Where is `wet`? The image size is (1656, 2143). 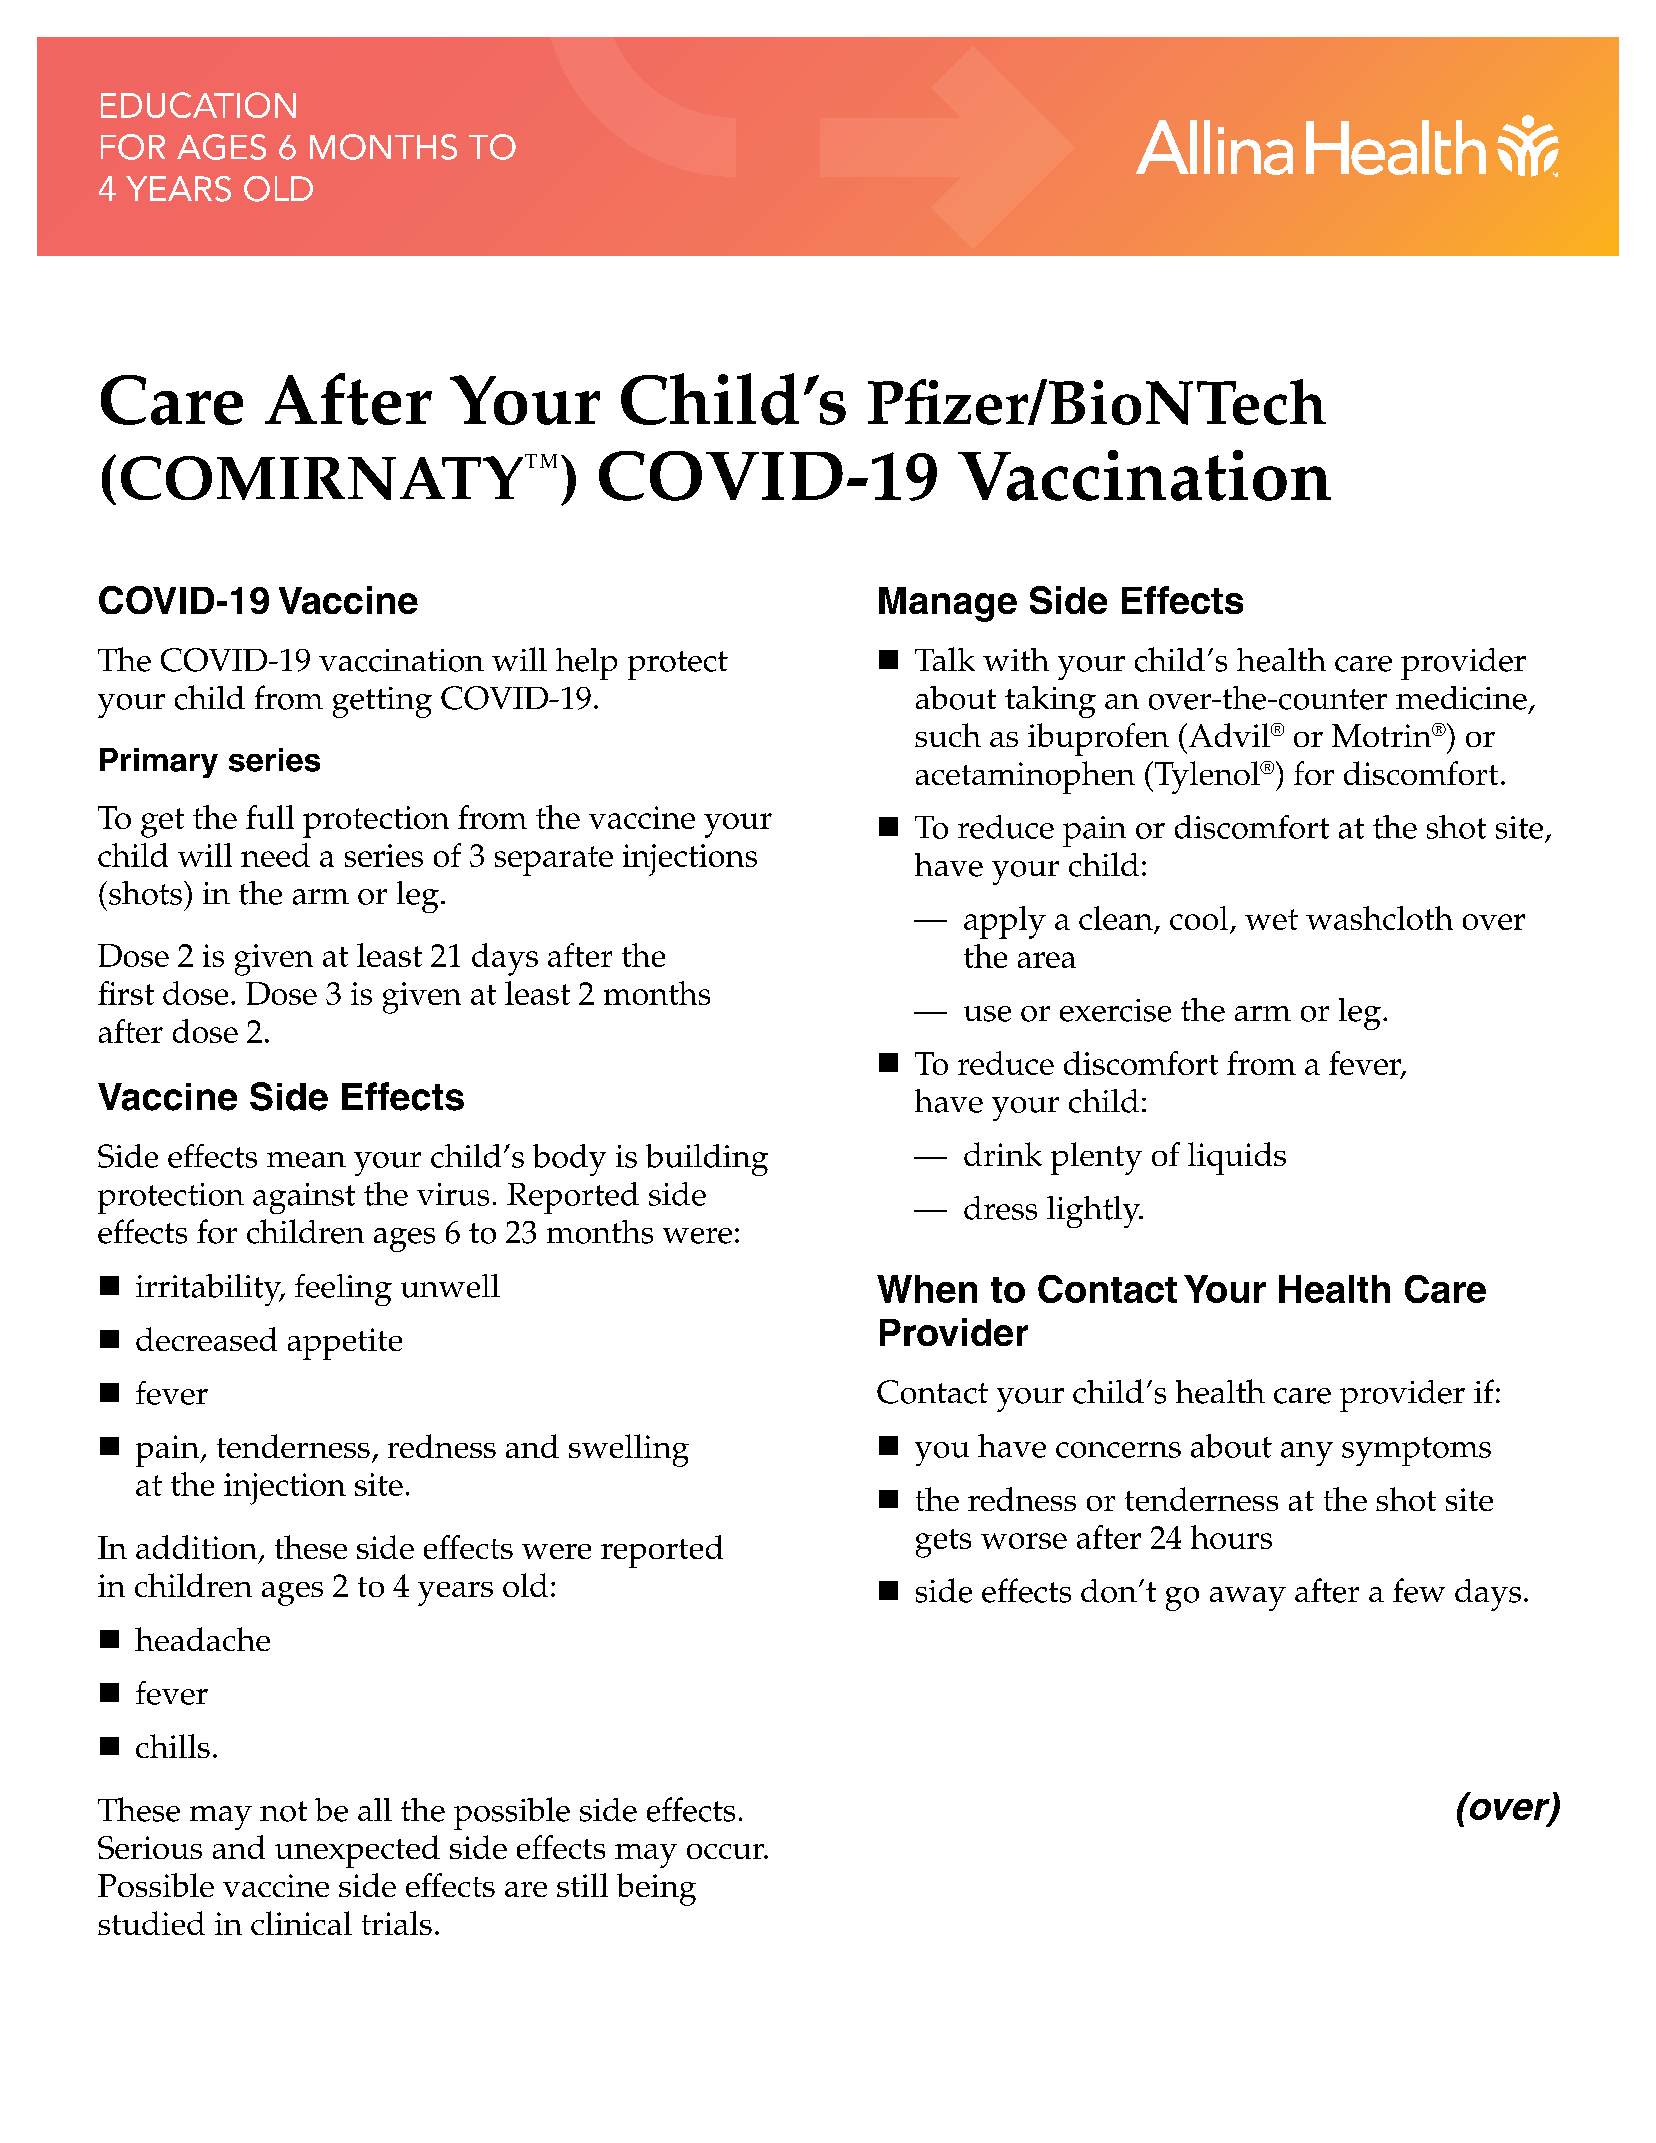 wet is located at coordinates (1271, 919).
